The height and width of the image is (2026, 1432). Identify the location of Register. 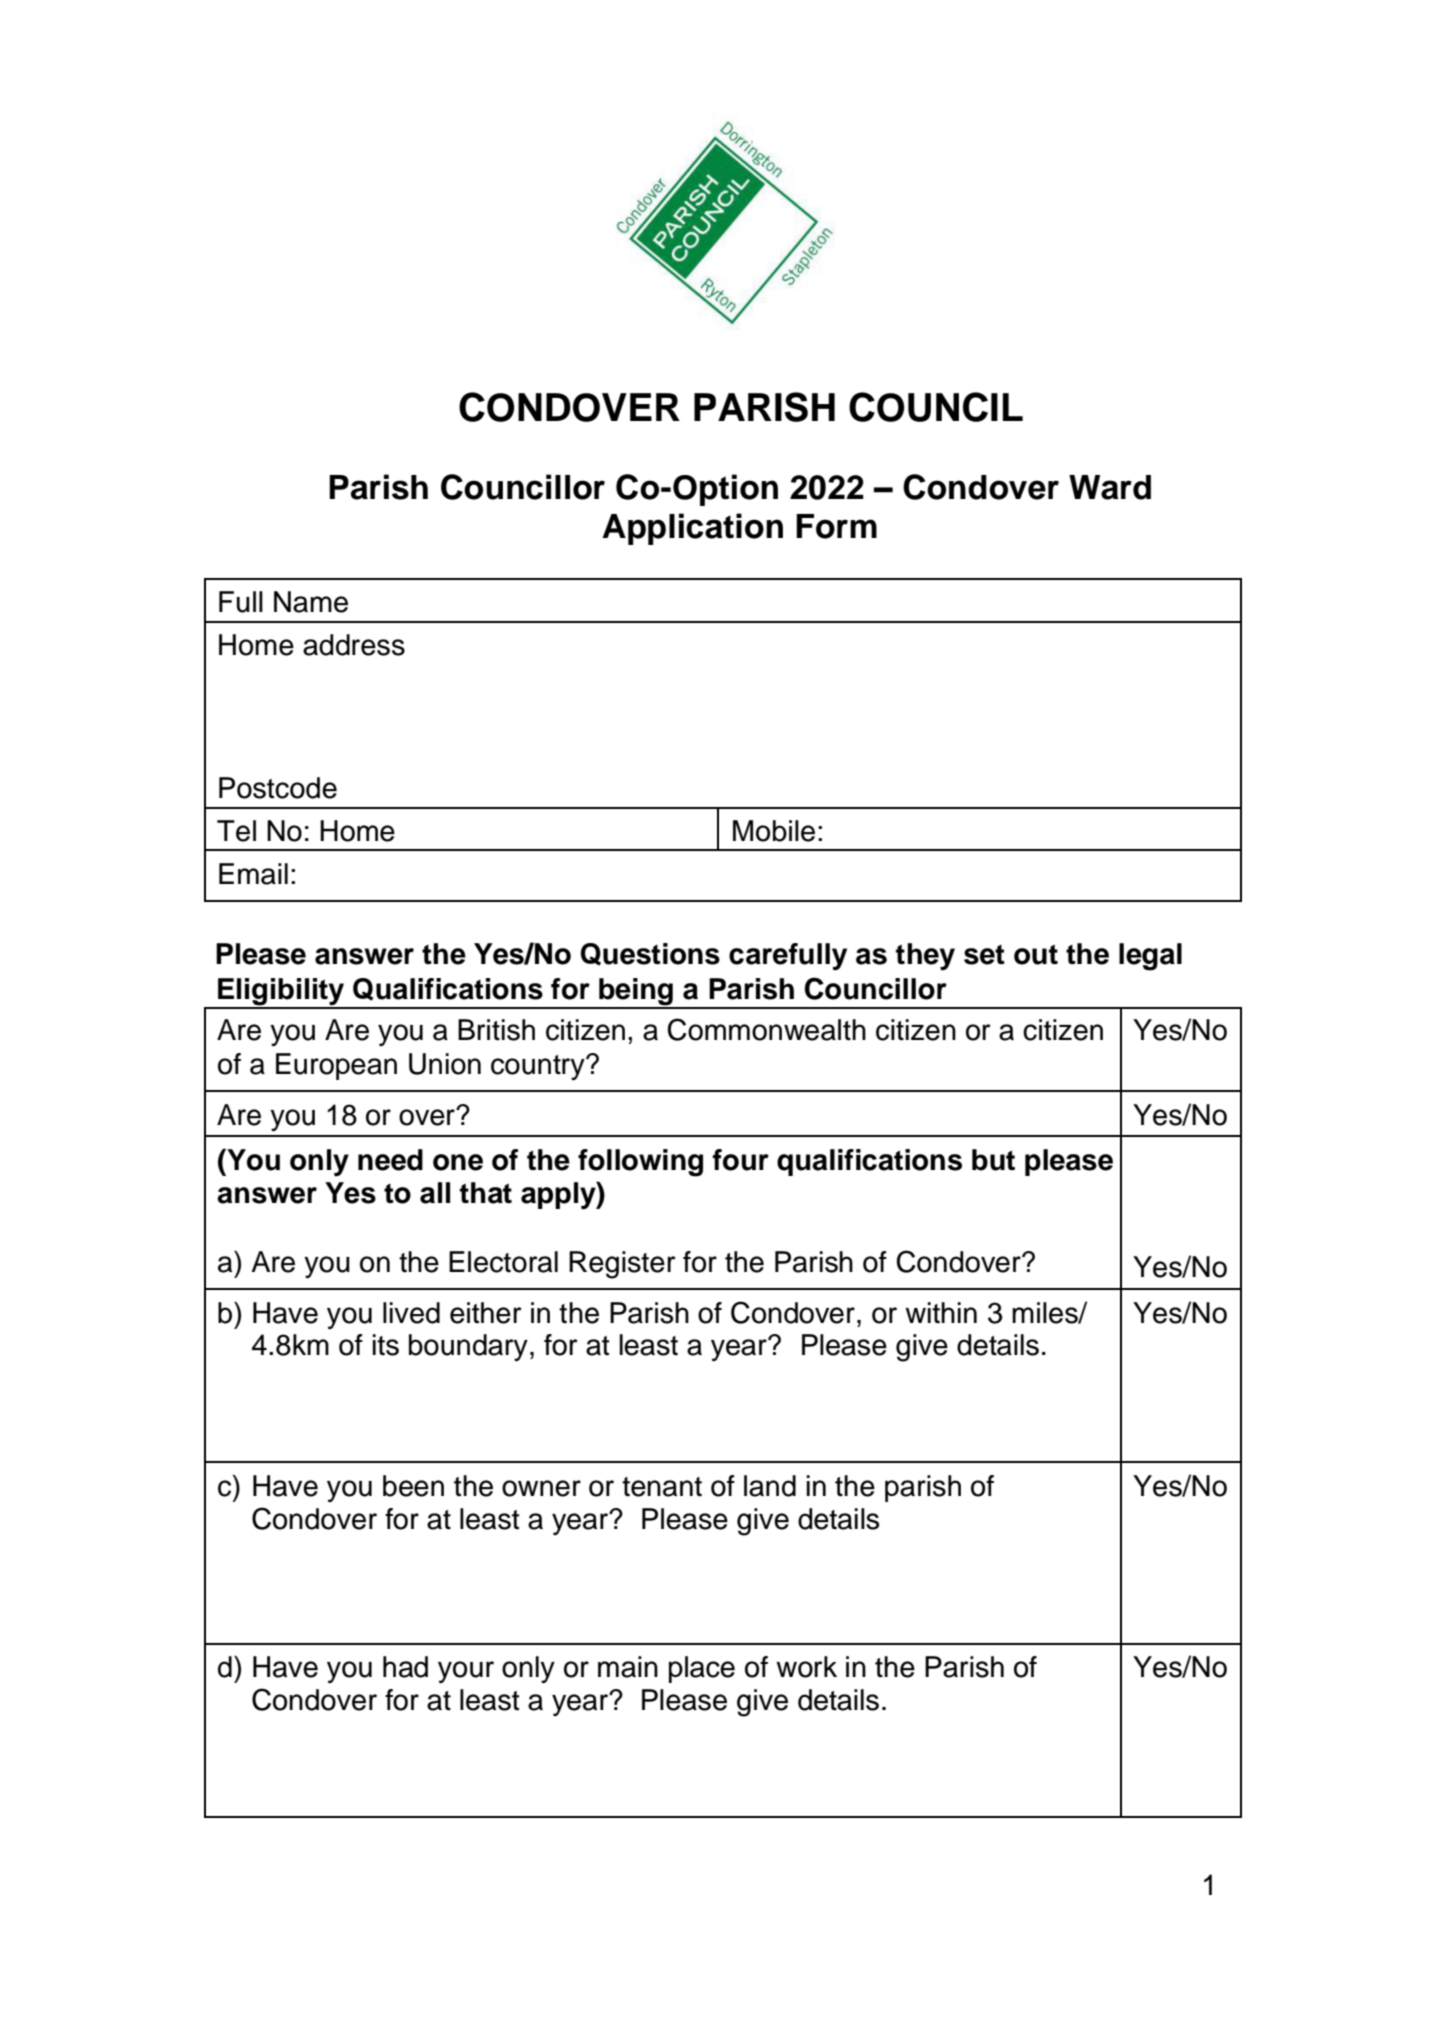
(622, 1265).
